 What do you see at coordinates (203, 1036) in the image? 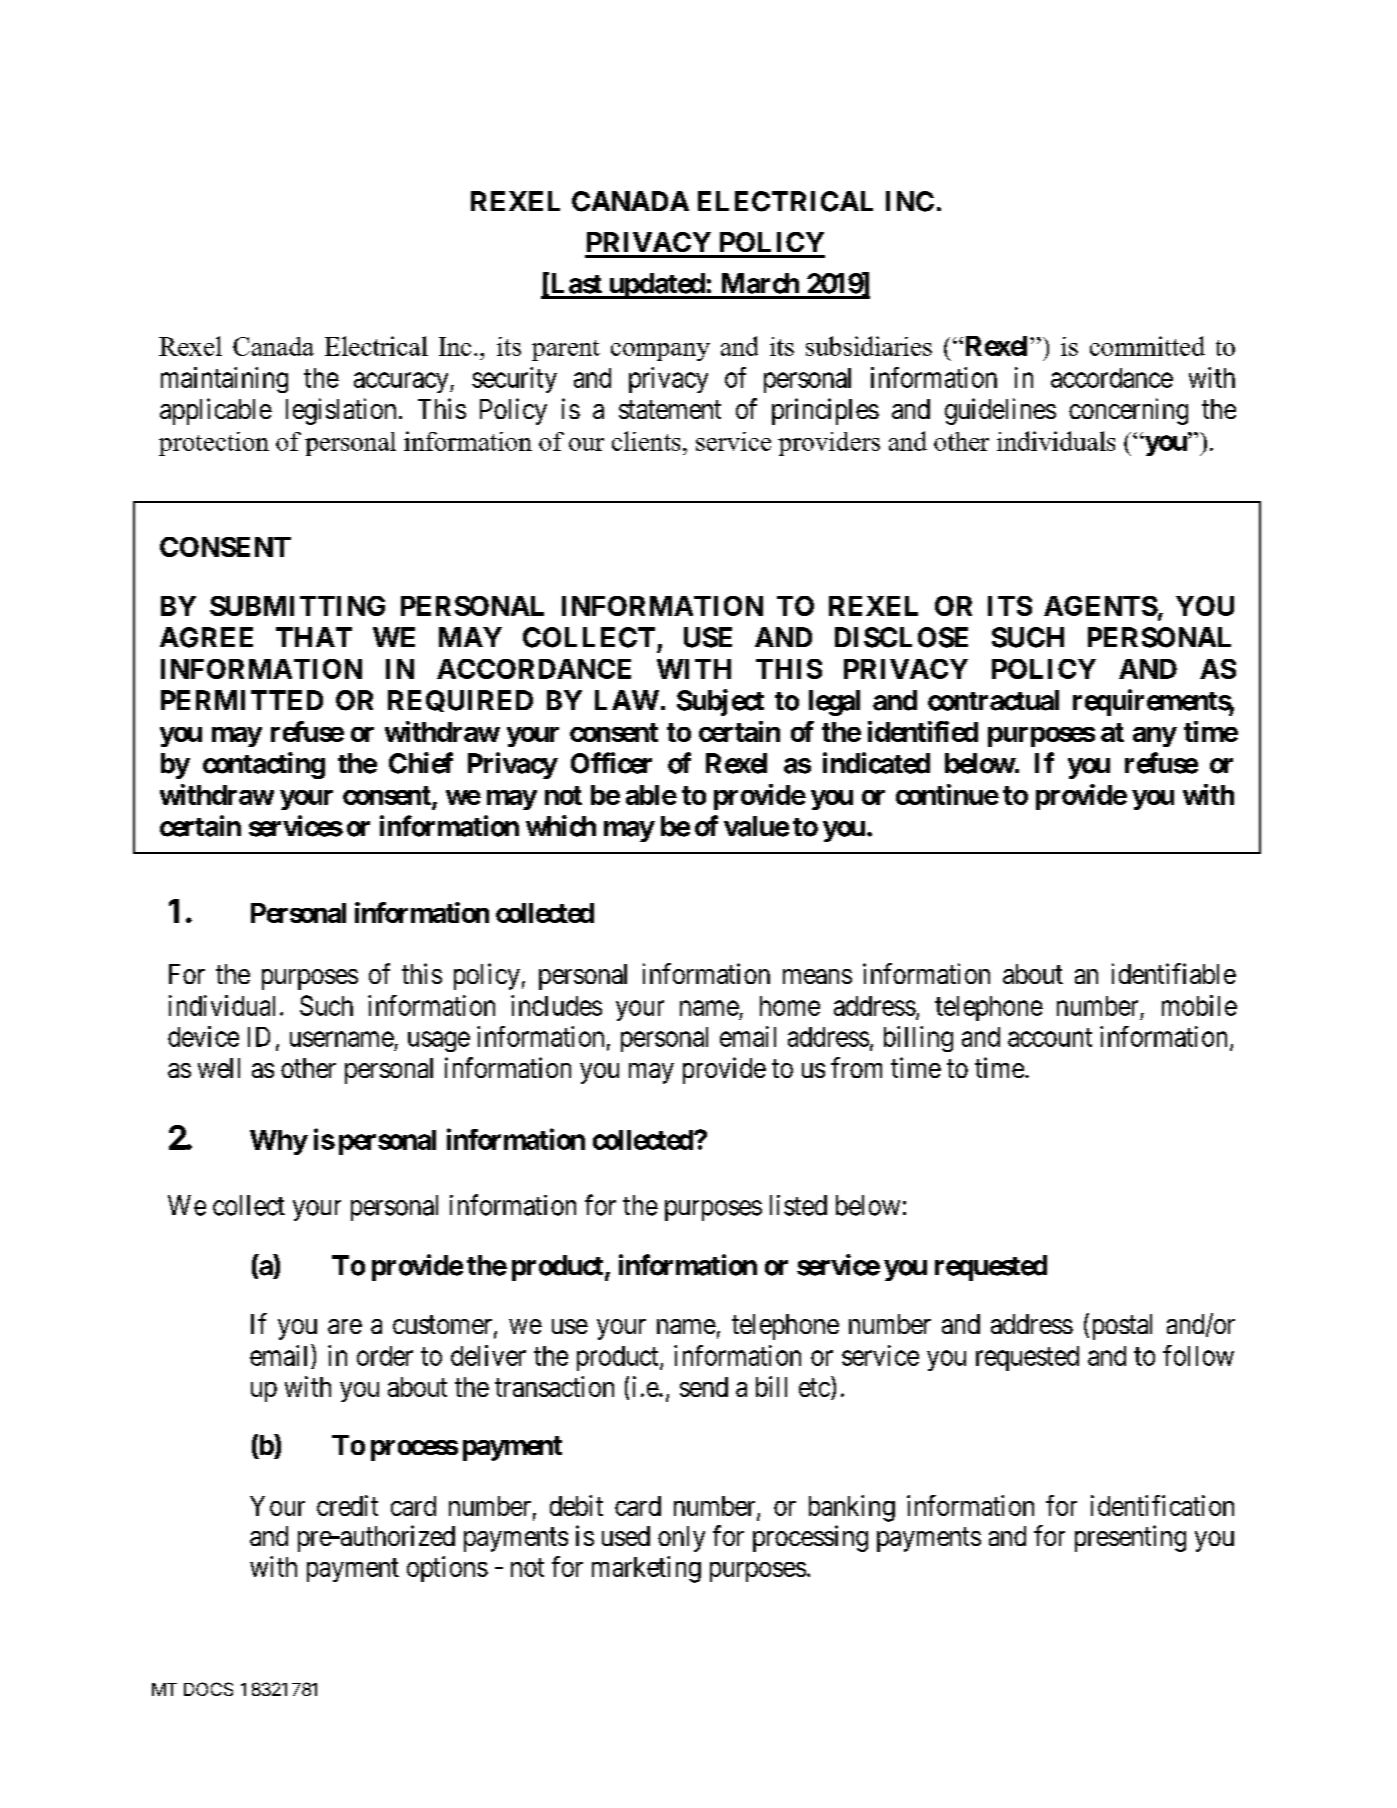
I see `device` at bounding box center [203, 1036].
